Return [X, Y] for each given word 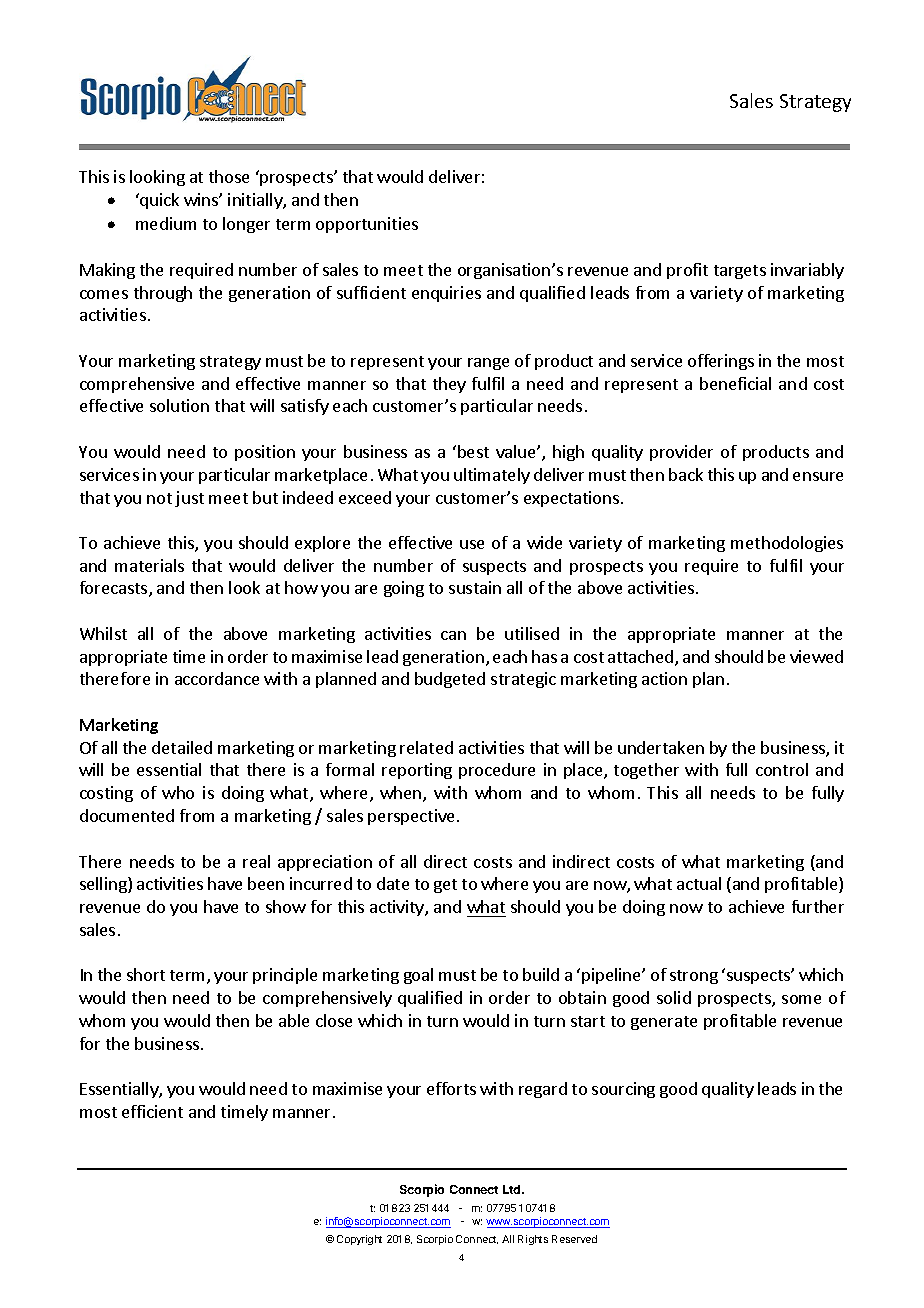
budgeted [450, 680]
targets [740, 272]
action [664, 678]
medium [166, 223]
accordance [217, 678]
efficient [152, 1111]
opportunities [367, 225]
